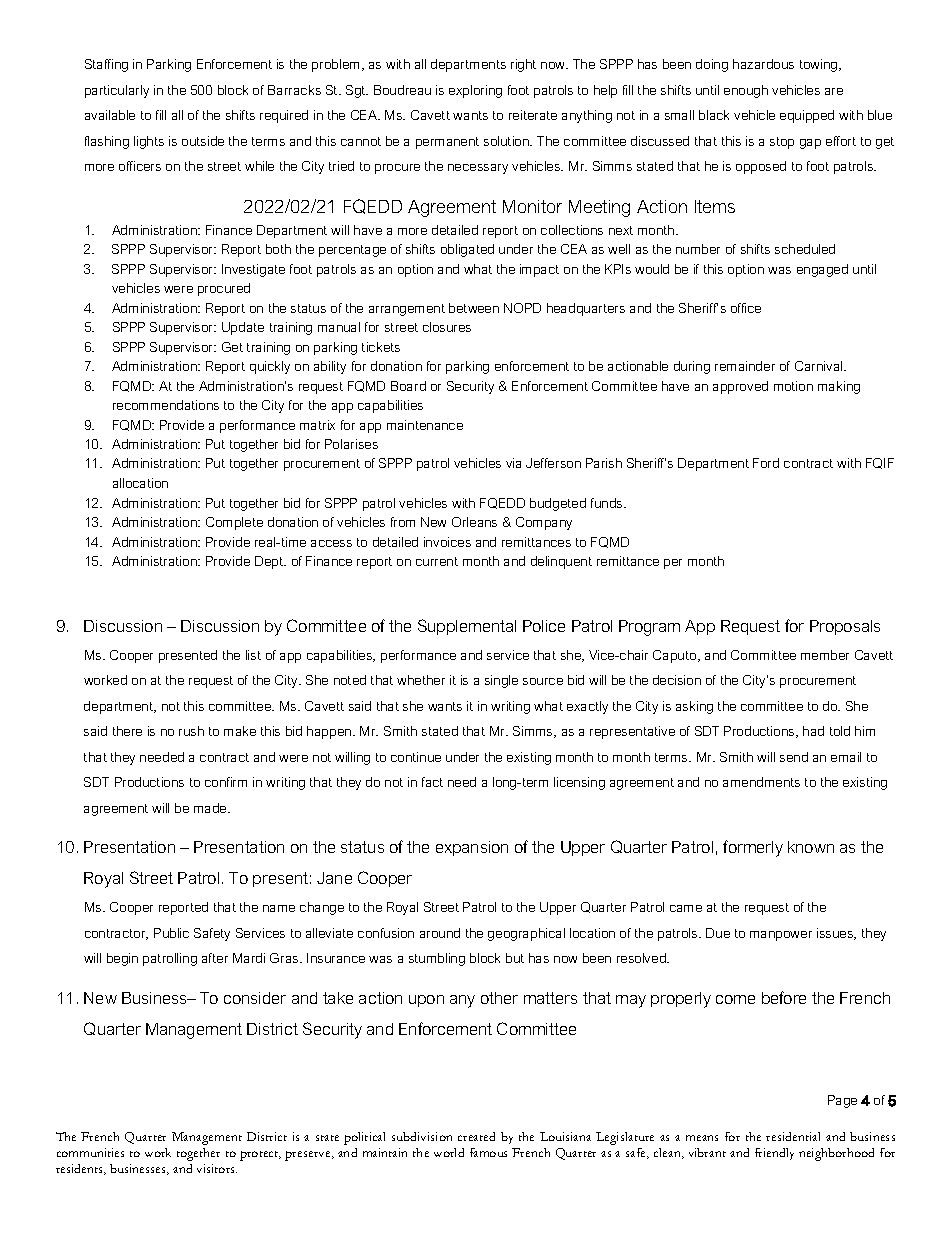 The height and width of the document is (1233, 952). What do you see at coordinates (166, 405) in the document?
I see `recommendations` at bounding box center [166, 405].
